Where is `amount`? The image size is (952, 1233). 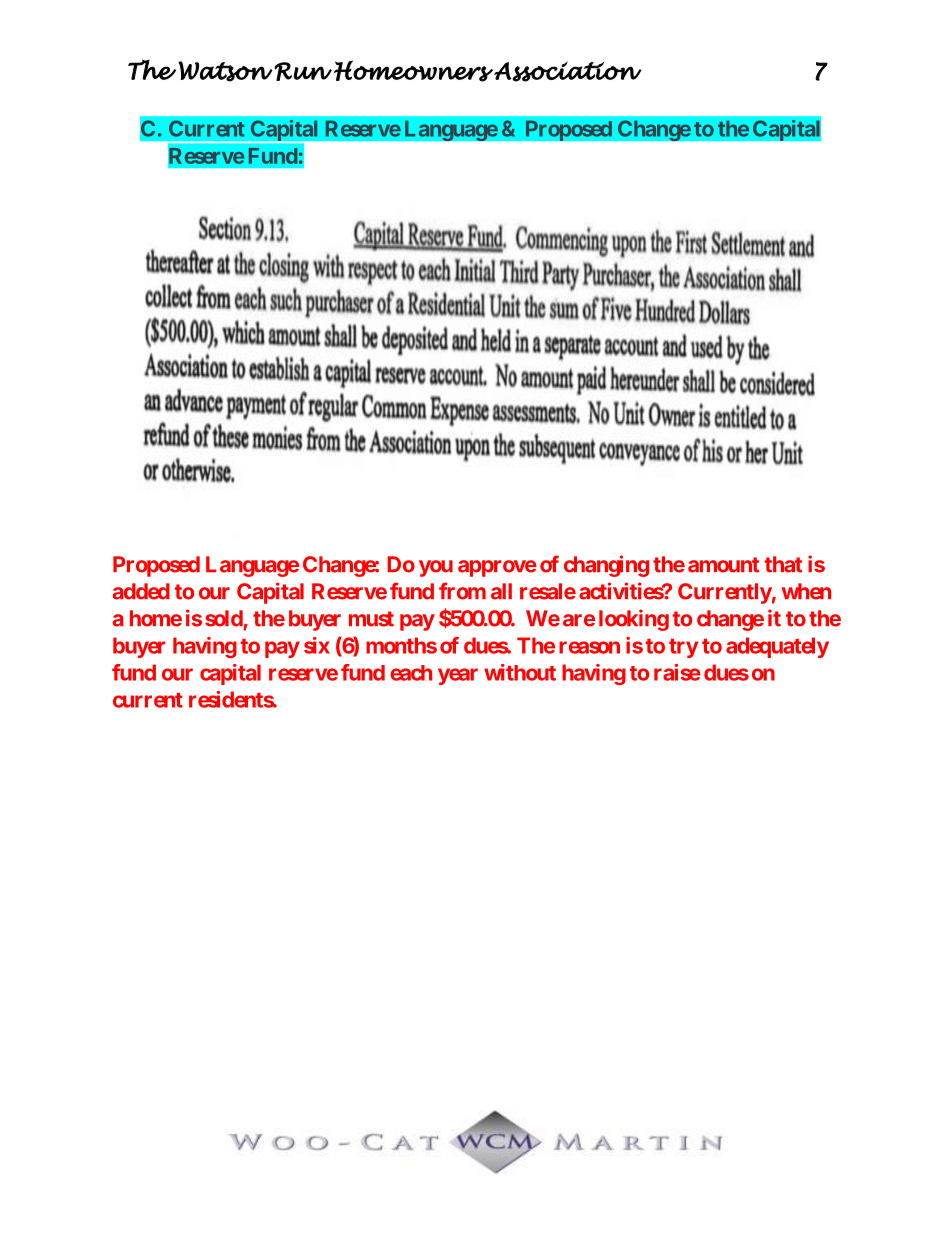 amount is located at coordinates (723, 565).
